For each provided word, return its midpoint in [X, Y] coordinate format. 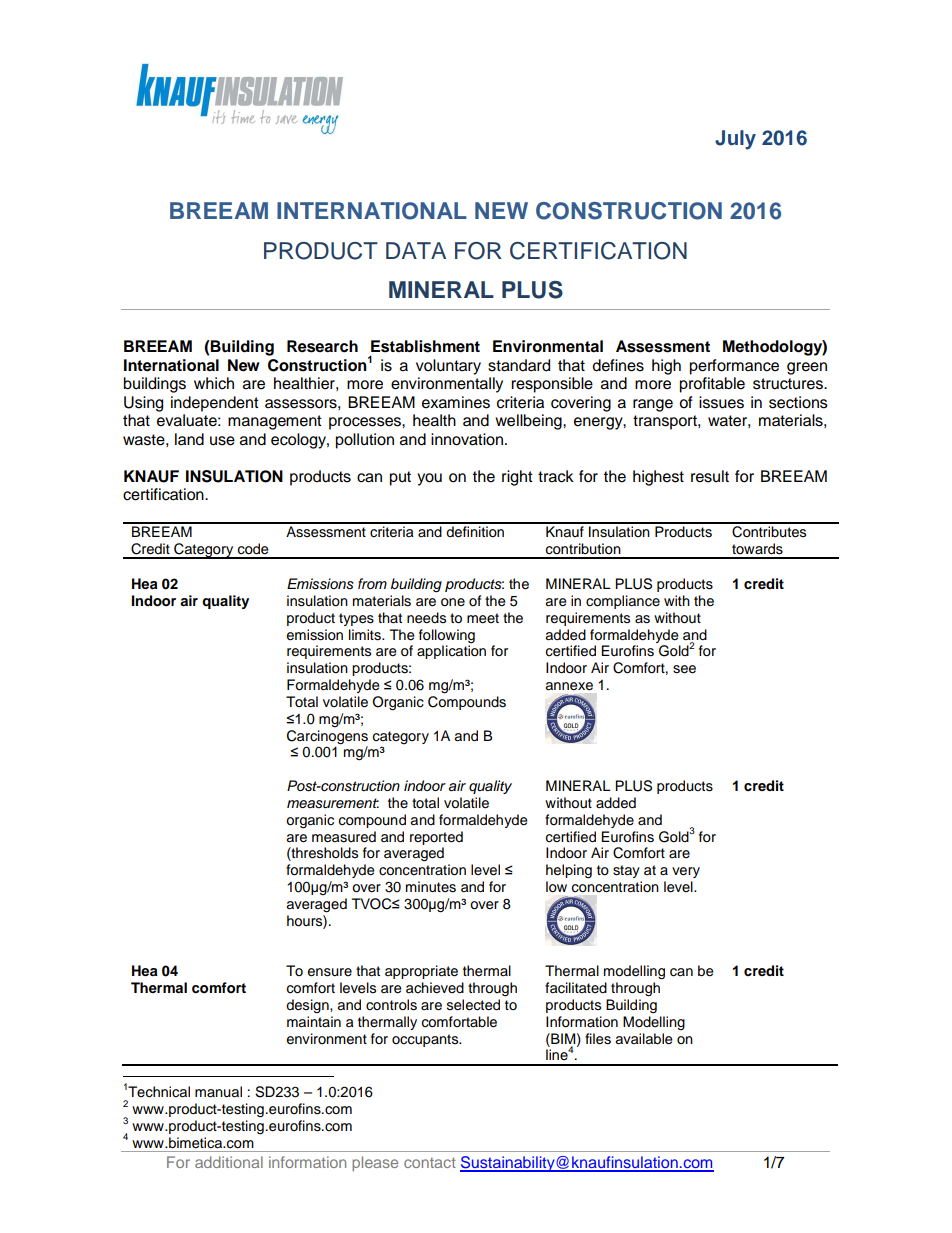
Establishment [425, 346]
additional [229, 1162]
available [644, 1039]
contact [430, 1162]
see [684, 669]
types [356, 619]
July [735, 140]
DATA [416, 250]
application [451, 652]
